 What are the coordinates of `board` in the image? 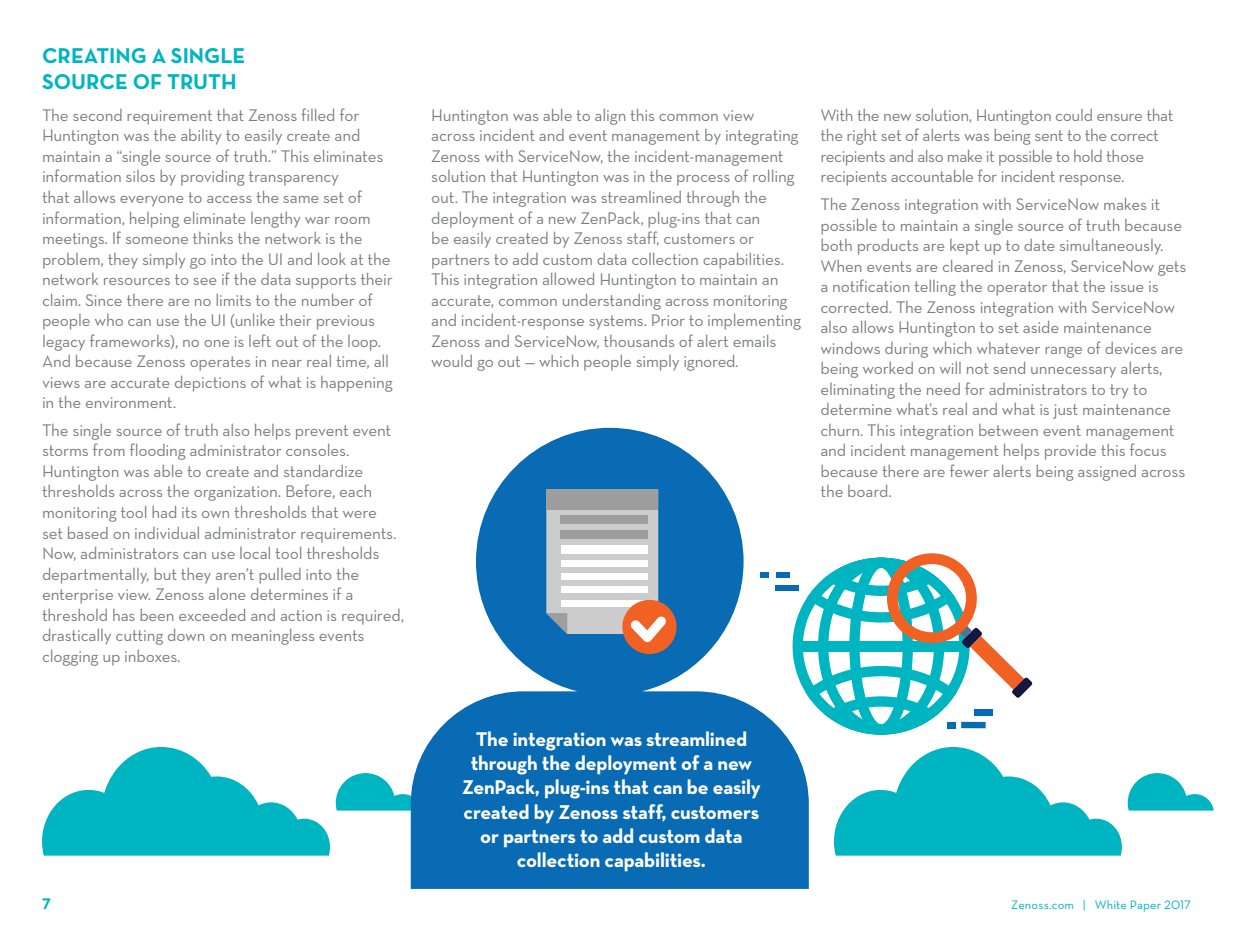 It's located at (869, 491).
